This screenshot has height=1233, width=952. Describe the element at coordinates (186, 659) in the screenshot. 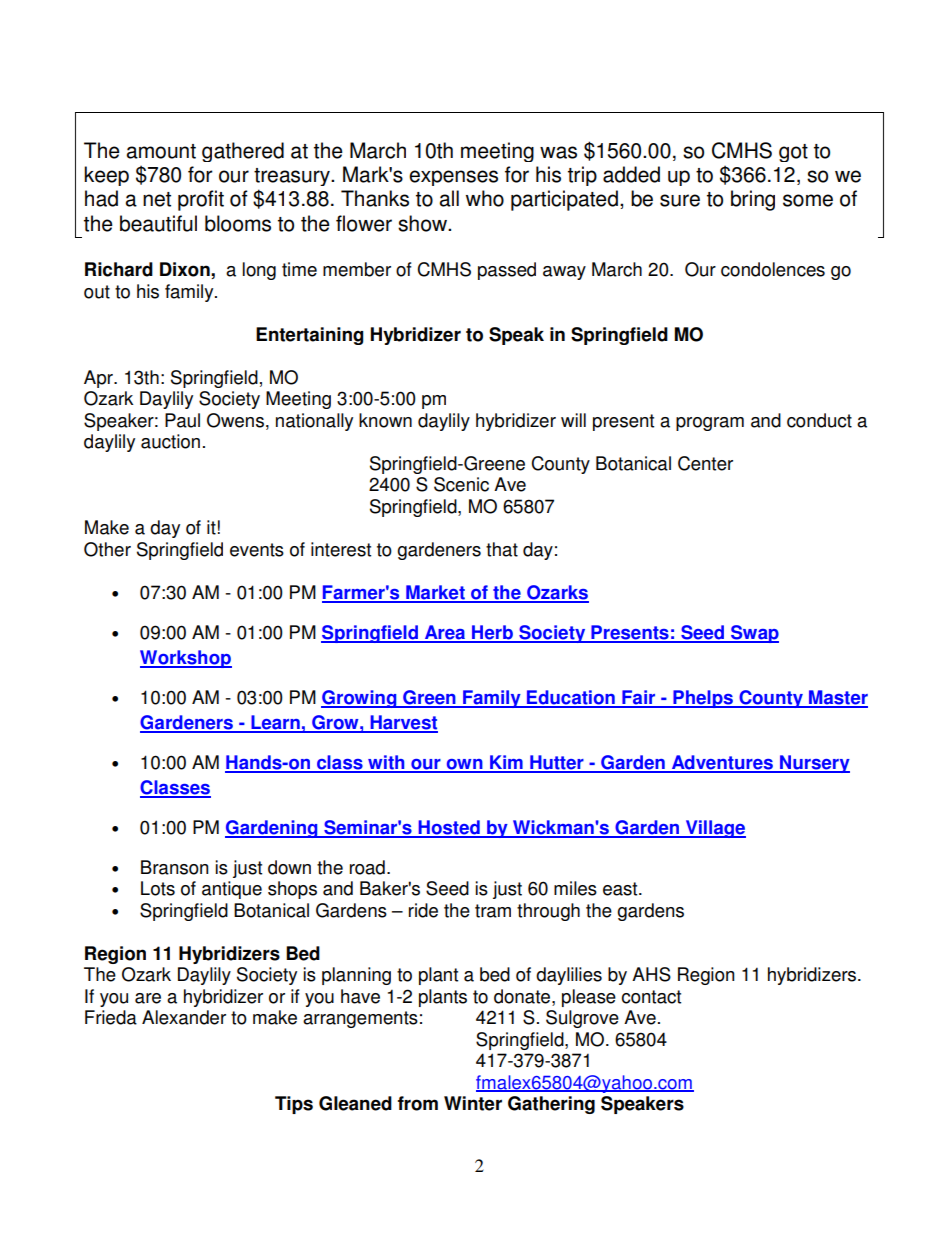

I see `Workshop` at that location.
